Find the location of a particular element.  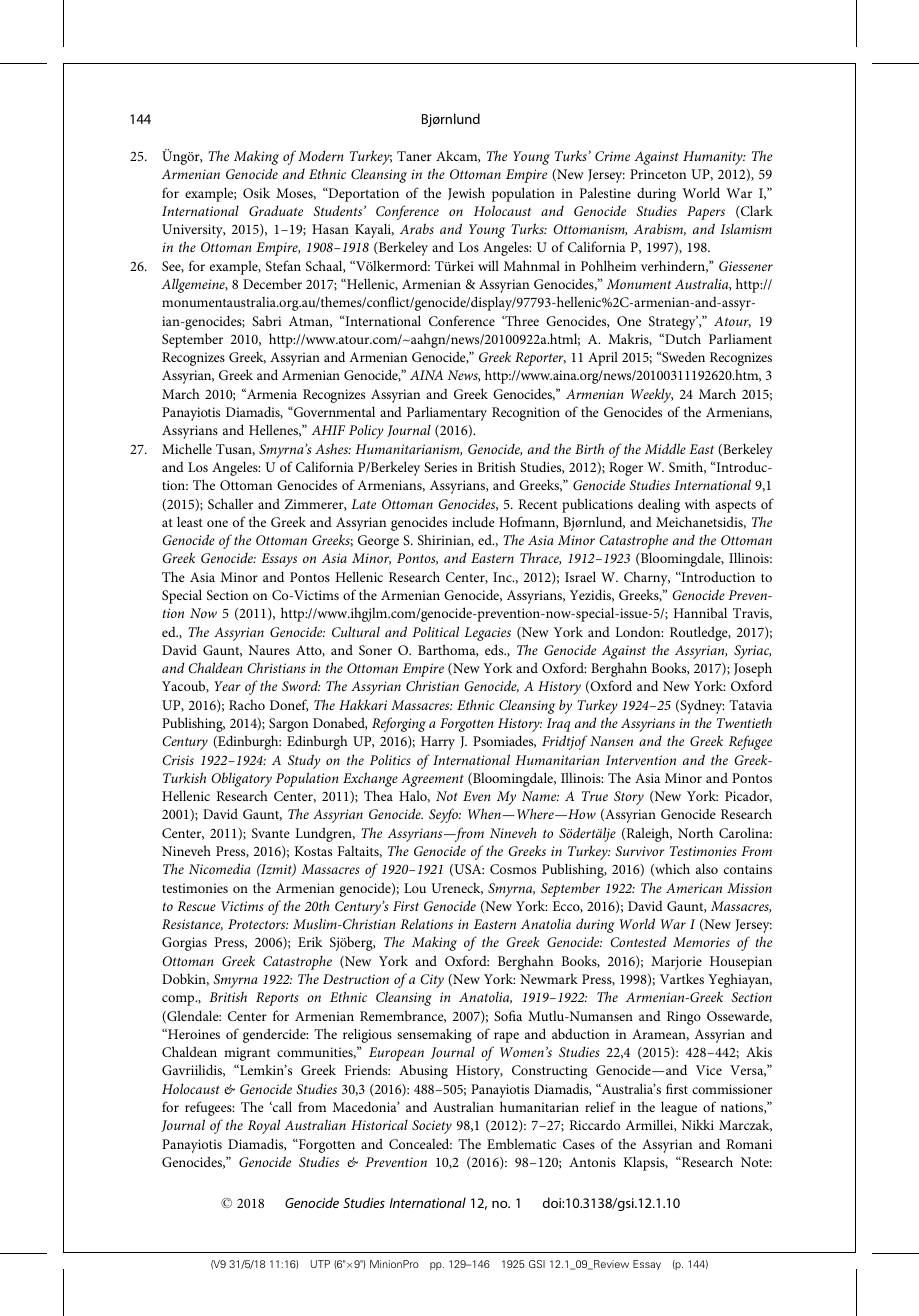

Emblematic is located at coordinates (521, 1143).
